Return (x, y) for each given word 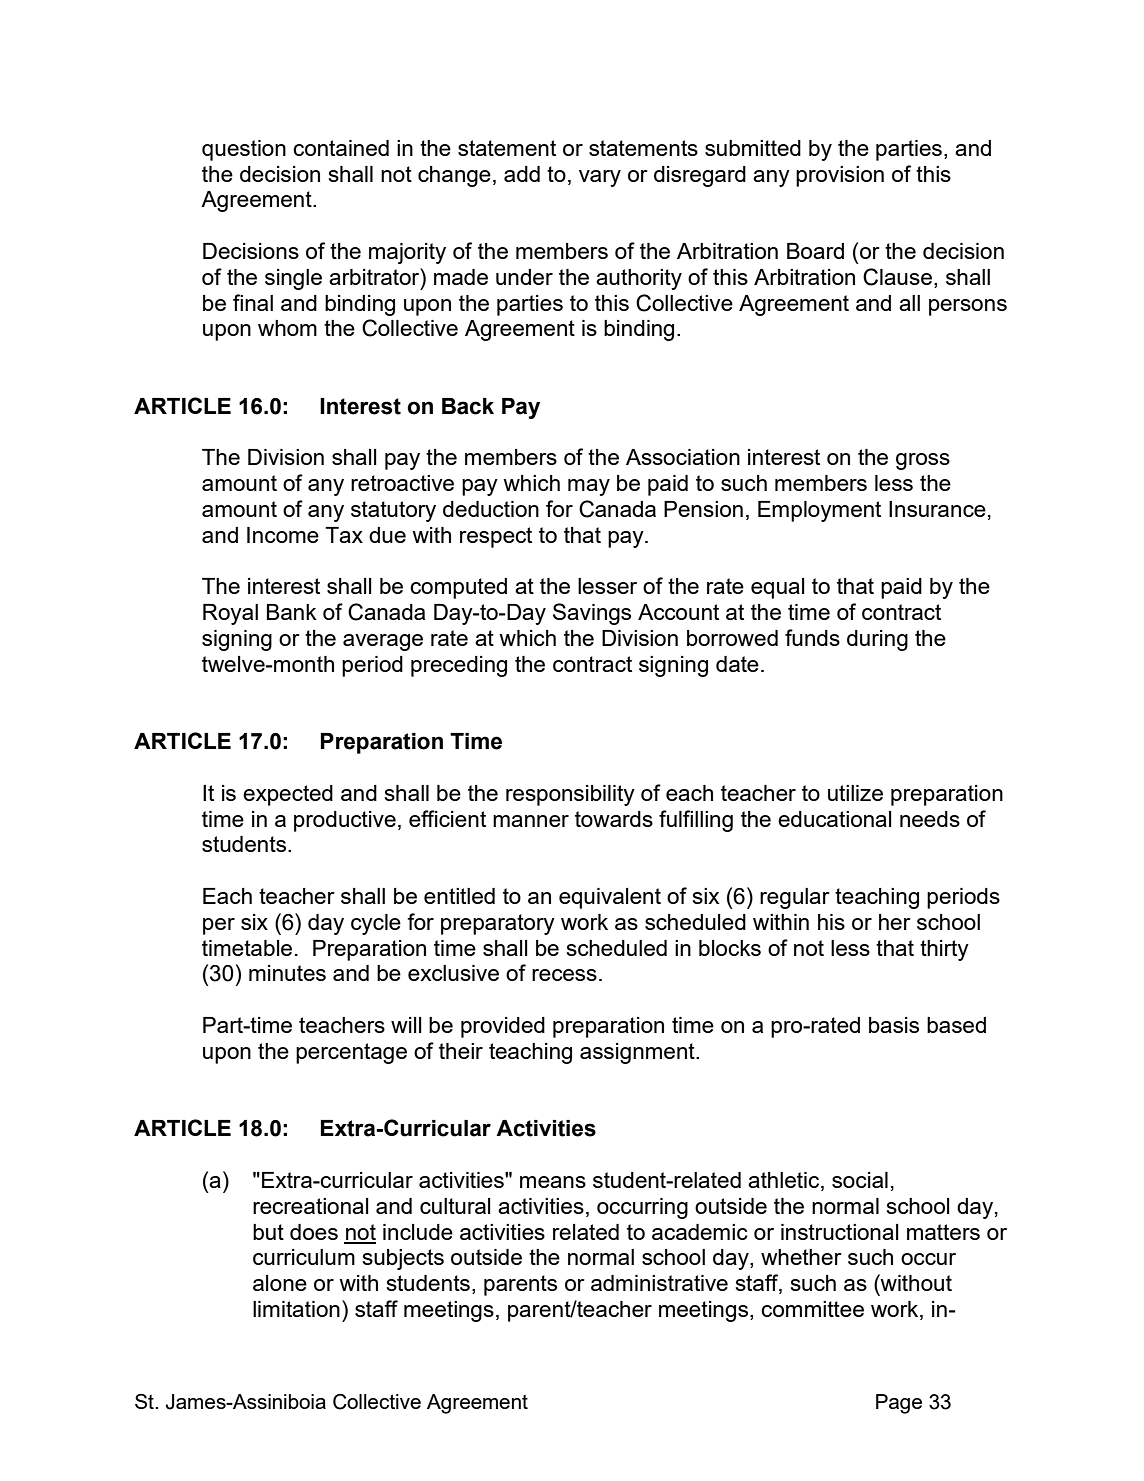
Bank (292, 612)
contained (341, 148)
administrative (659, 1283)
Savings (592, 614)
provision (840, 176)
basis (894, 1025)
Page (899, 1404)
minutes (287, 973)
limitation (296, 1309)
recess (564, 975)
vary (600, 178)
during (877, 640)
